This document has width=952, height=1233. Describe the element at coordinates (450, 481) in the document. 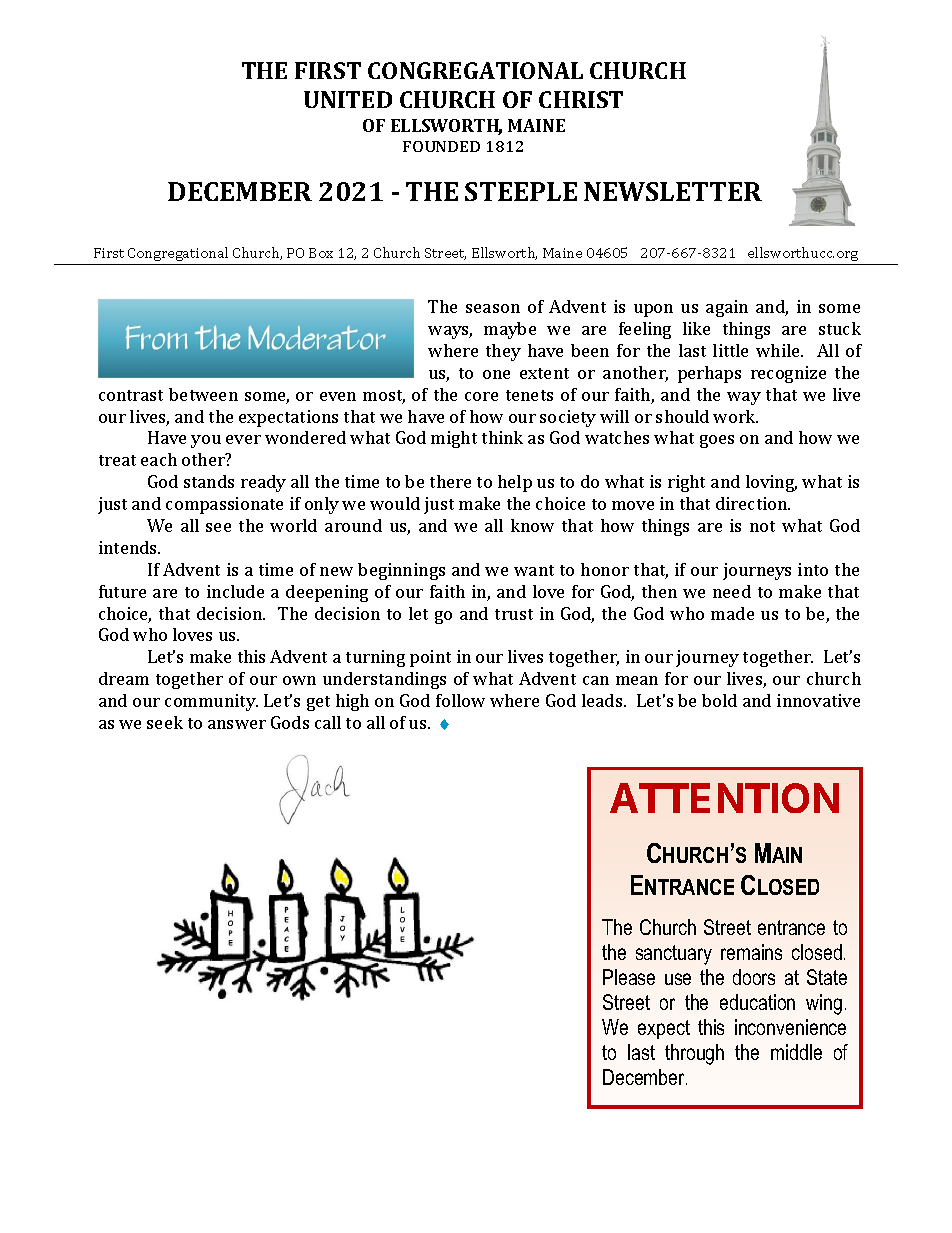

I see `there` at that location.
